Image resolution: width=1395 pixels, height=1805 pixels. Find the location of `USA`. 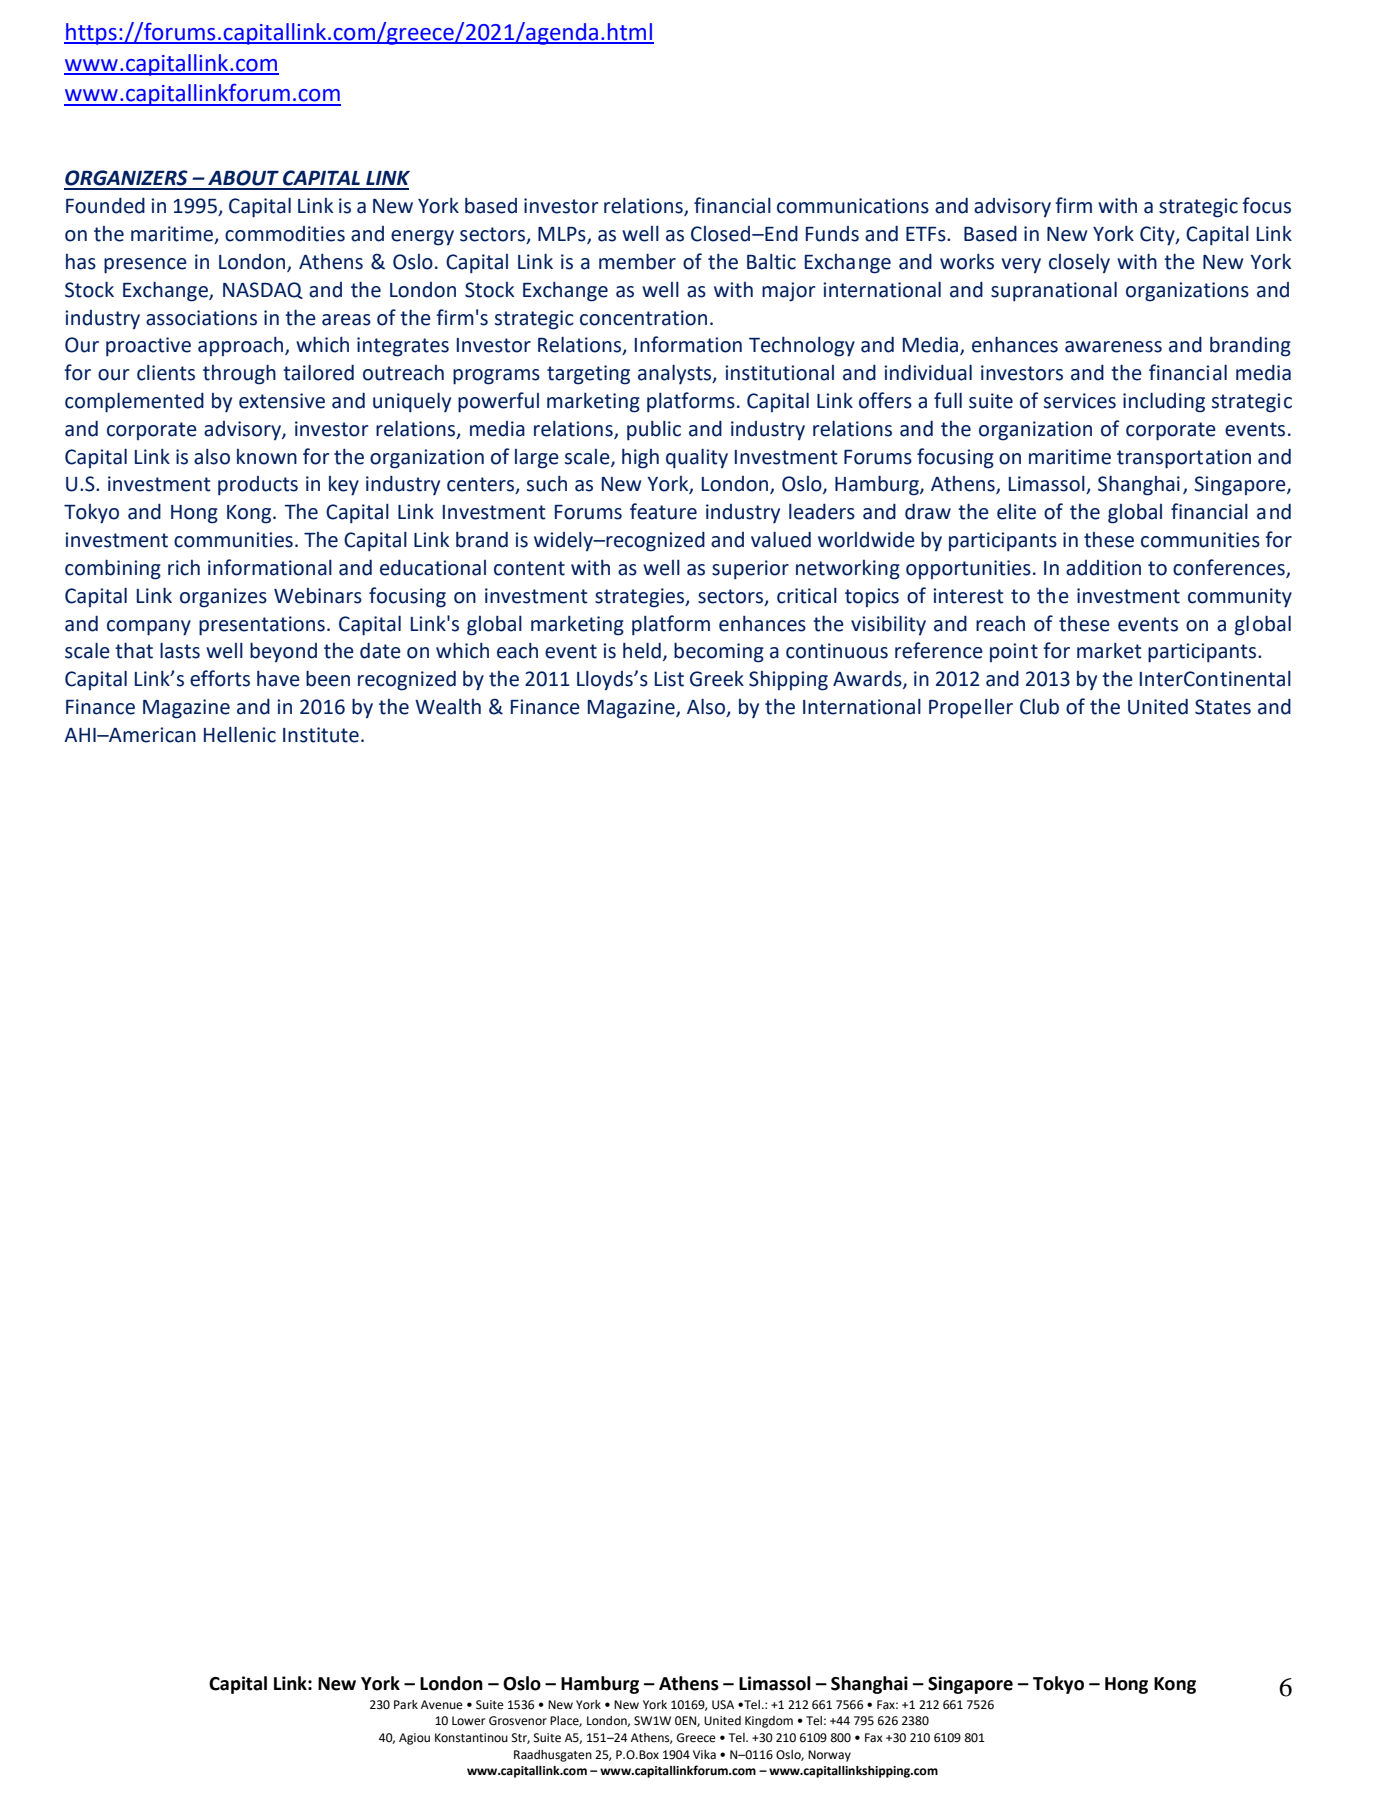

USA is located at coordinates (723, 1705).
